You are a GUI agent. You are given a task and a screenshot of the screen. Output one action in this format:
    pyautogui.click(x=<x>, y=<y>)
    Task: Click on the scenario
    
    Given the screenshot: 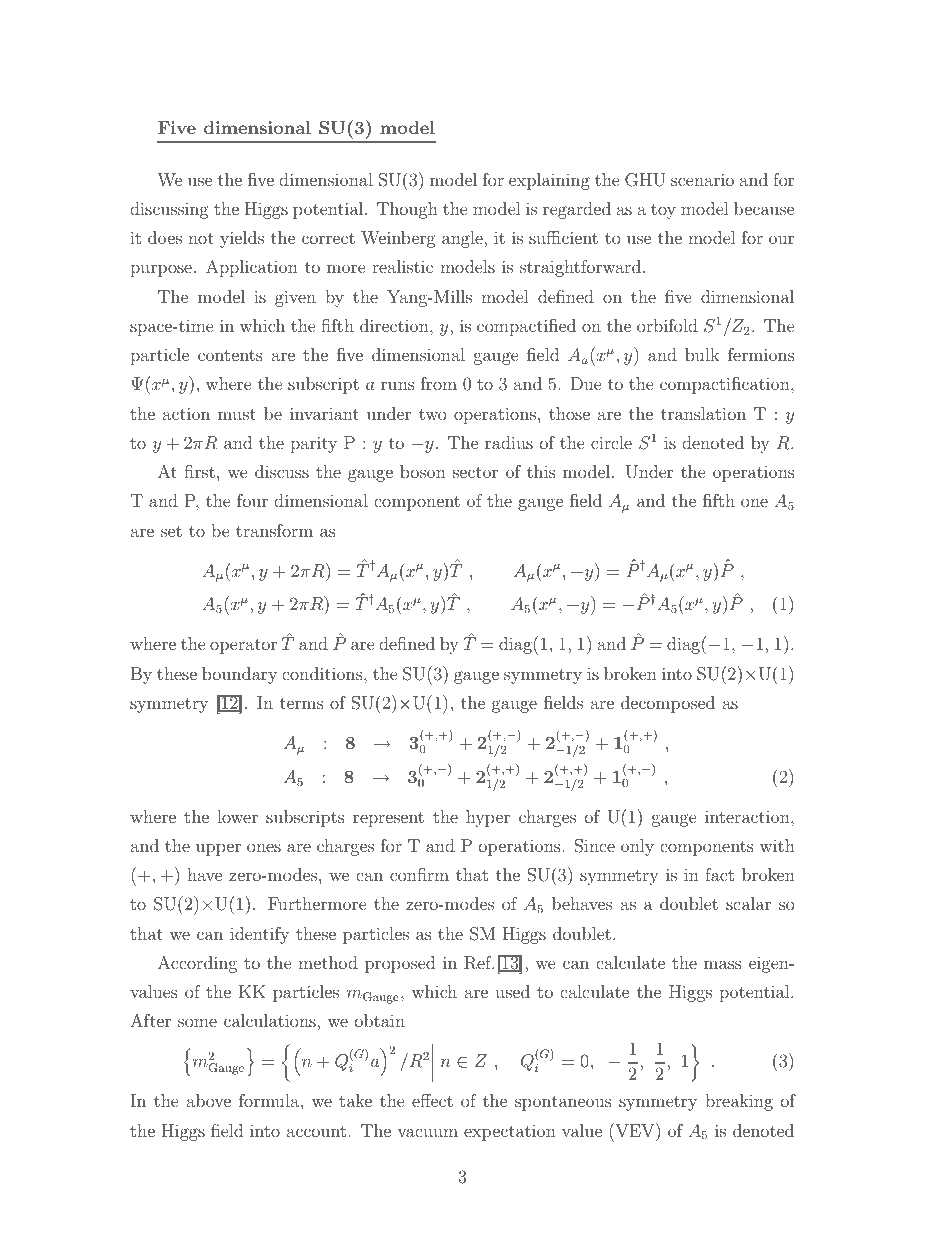 What is the action you would take?
    pyautogui.click(x=702, y=179)
